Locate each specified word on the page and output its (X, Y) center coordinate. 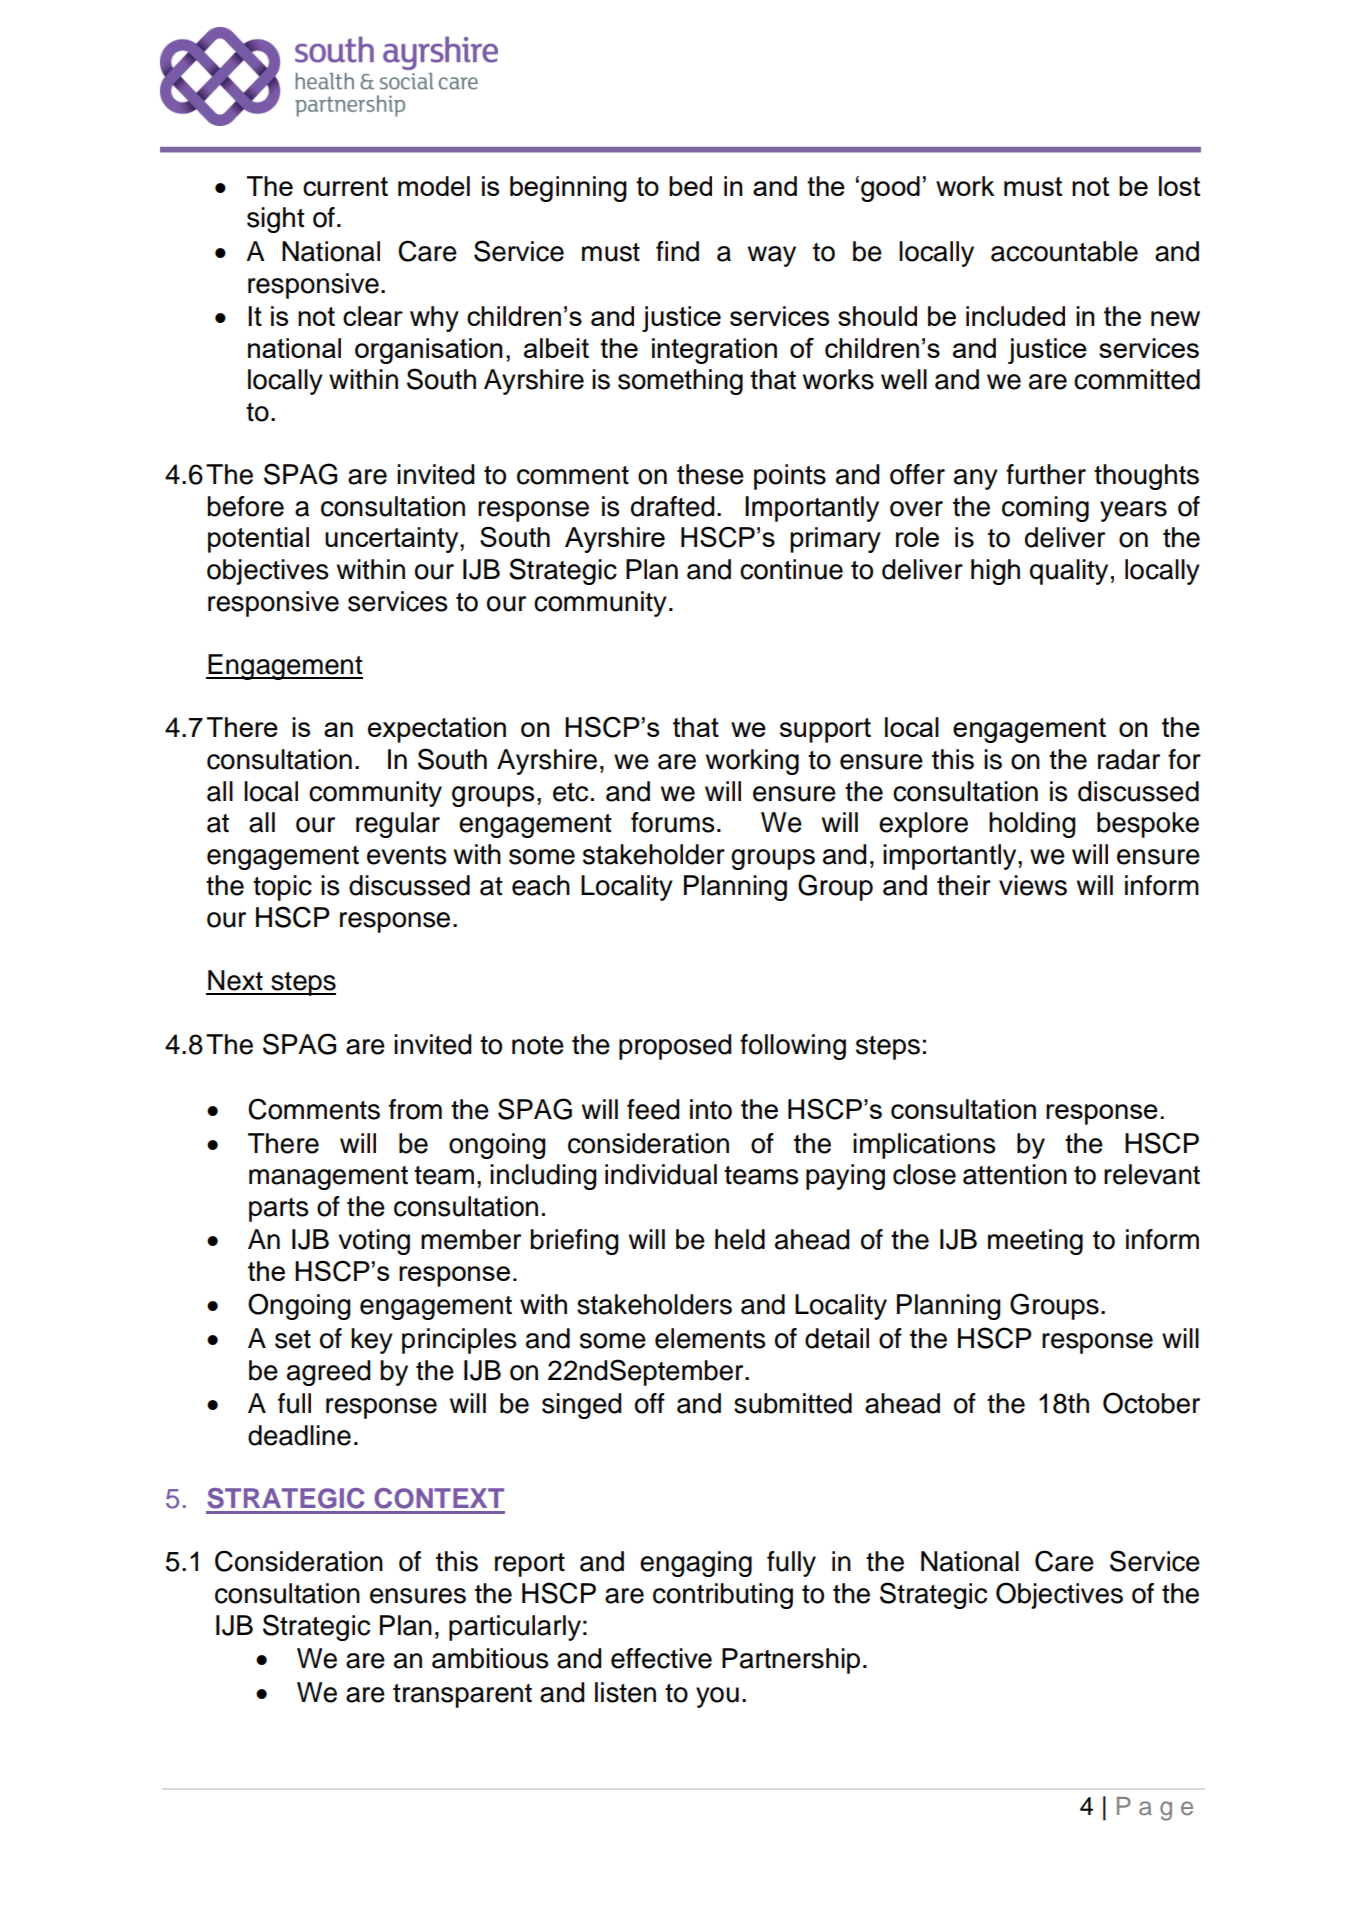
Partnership (791, 1661)
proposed (675, 1047)
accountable (1064, 251)
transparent (462, 1696)
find (677, 251)
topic (282, 888)
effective (661, 1658)
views (1033, 885)
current (345, 186)
